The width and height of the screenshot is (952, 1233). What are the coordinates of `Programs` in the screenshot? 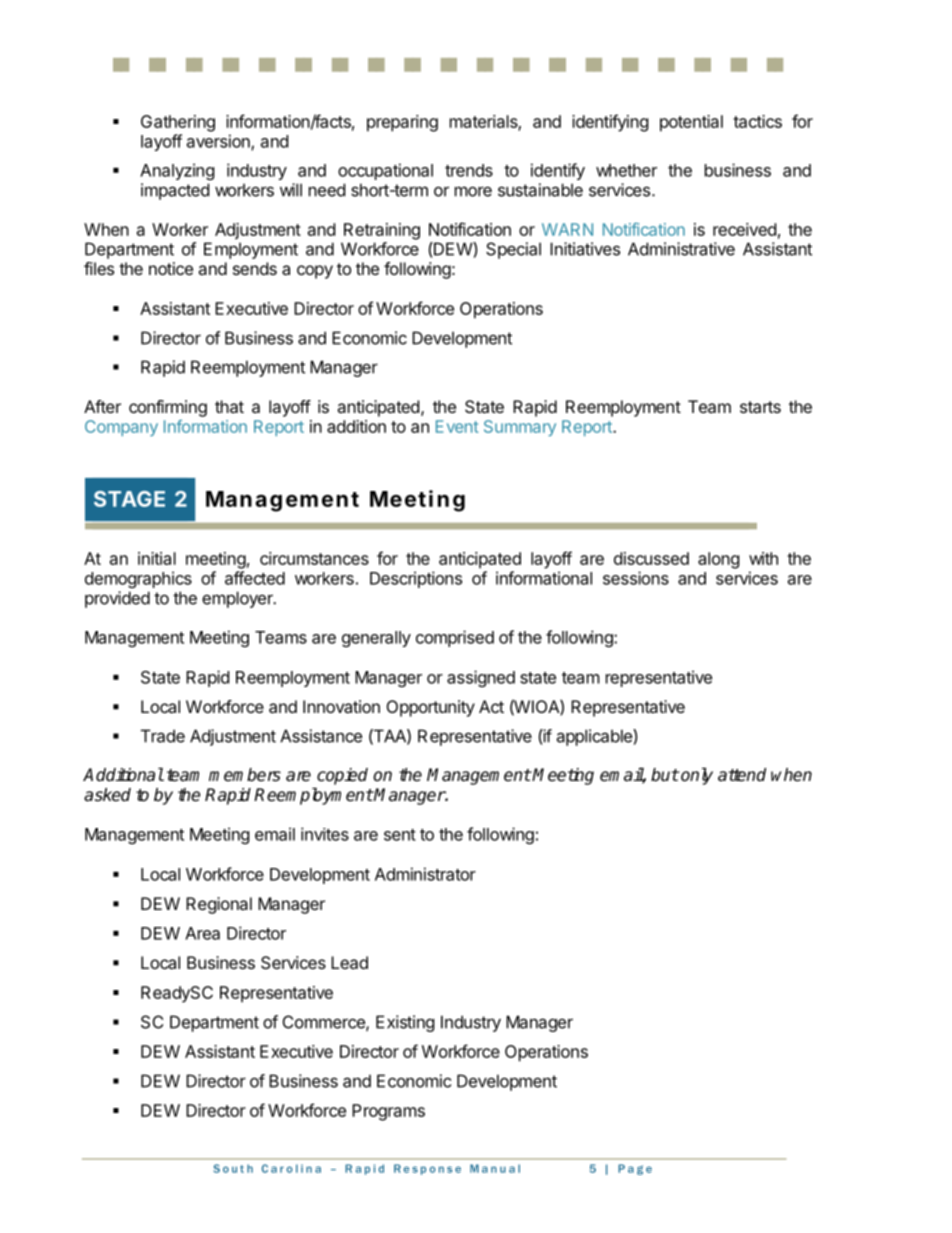 It's located at (388, 1112).
